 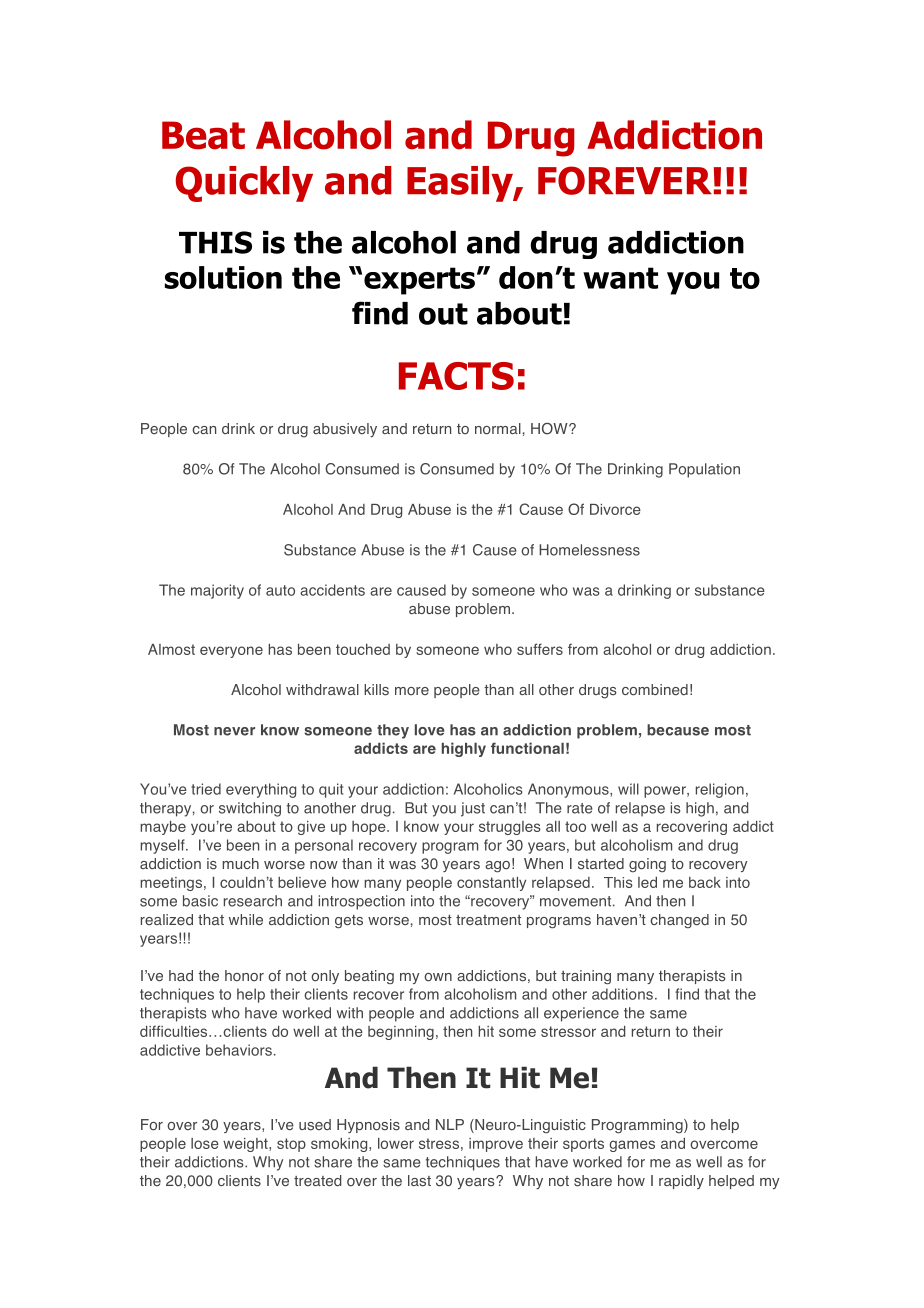 What do you see at coordinates (622, 994) in the screenshot?
I see `additions` at bounding box center [622, 994].
